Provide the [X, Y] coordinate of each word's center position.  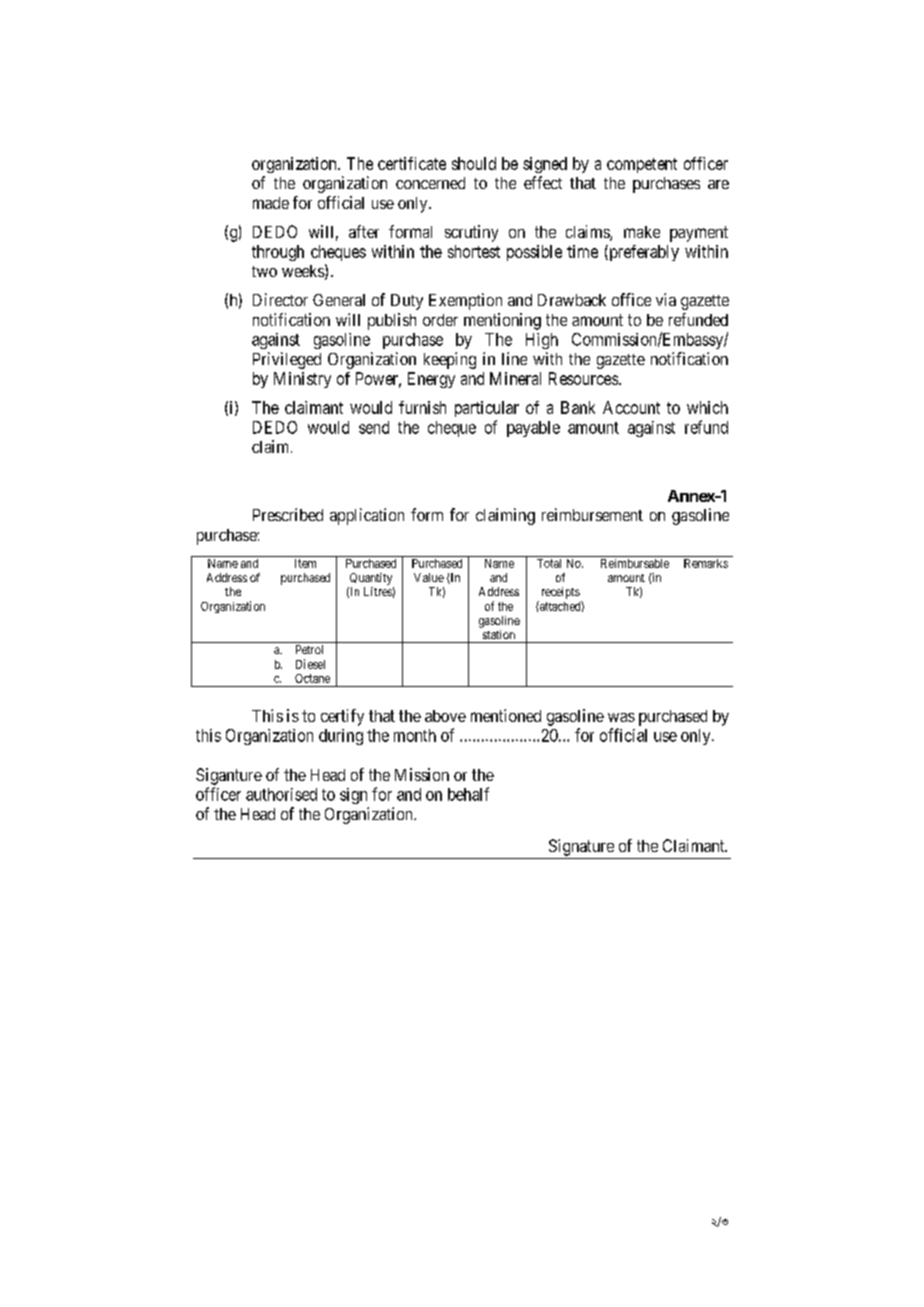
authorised [281, 794]
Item [305, 563]
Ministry [302, 380]
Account [631, 407]
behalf [468, 794]
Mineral [515, 378]
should [474, 163]
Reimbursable [635, 563]
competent [642, 165]
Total [549, 563]
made [271, 203]
